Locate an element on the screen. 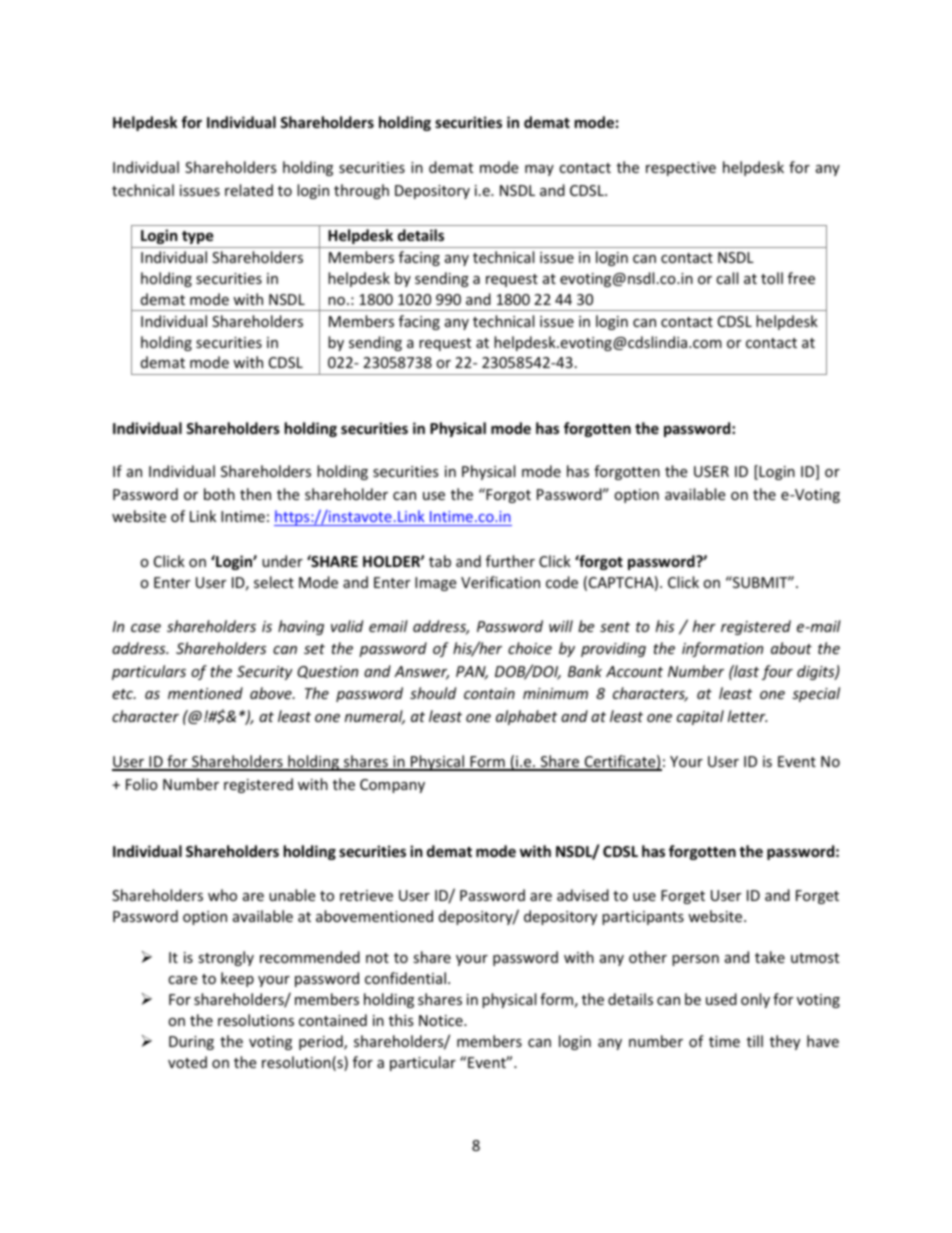 The width and height of the screenshot is (952, 1233). letter is located at coordinates (747, 716).
